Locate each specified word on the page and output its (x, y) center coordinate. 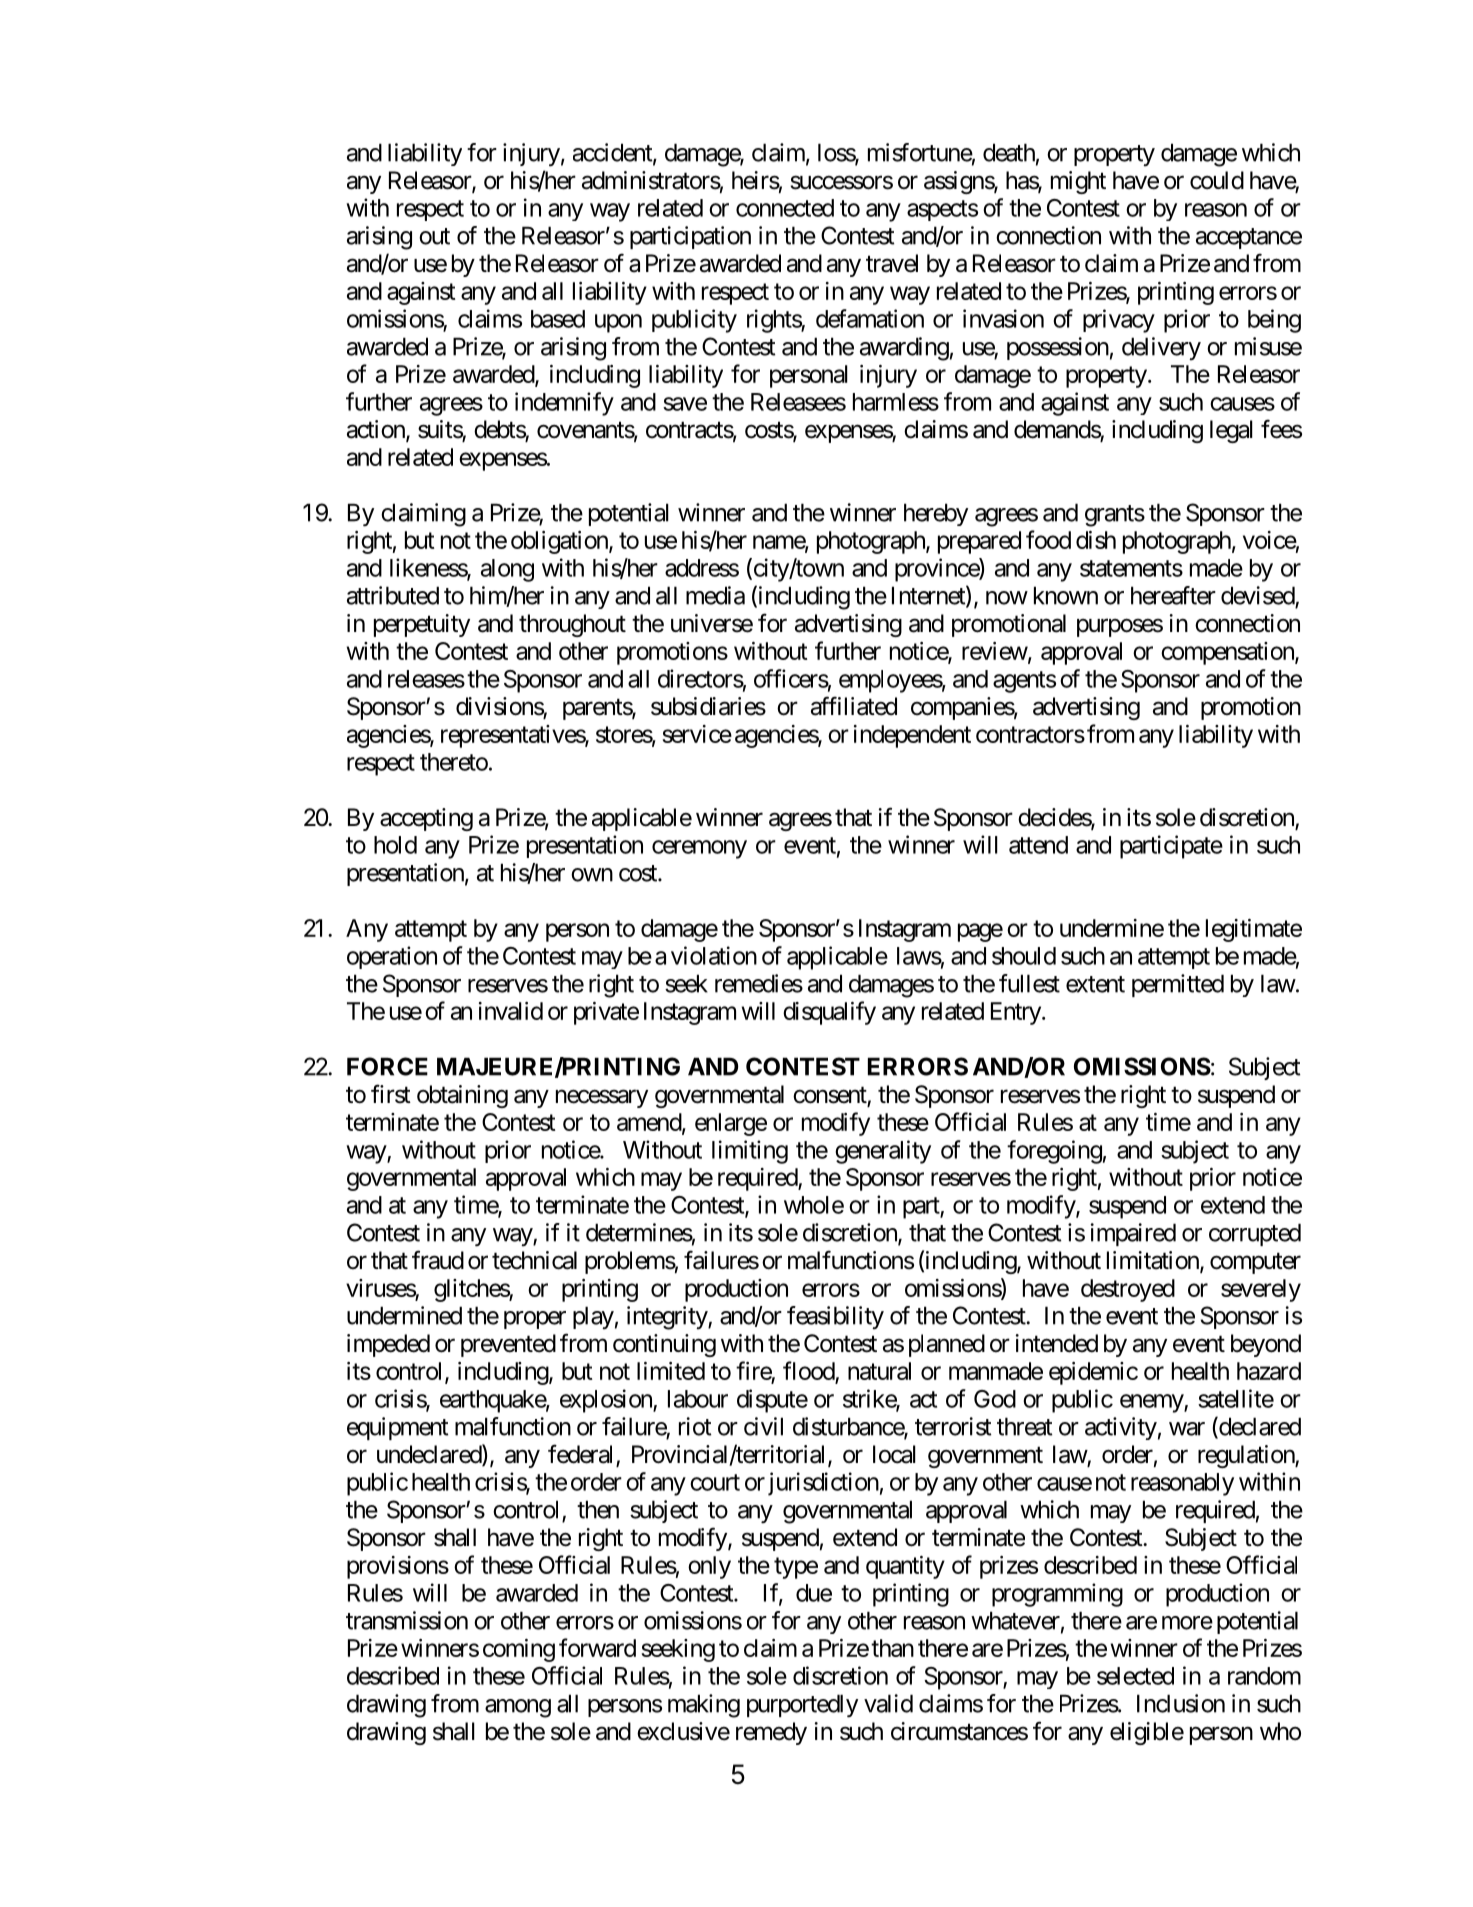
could (1217, 180)
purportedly (802, 1706)
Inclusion (1181, 1703)
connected (785, 208)
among (518, 1708)
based (558, 319)
